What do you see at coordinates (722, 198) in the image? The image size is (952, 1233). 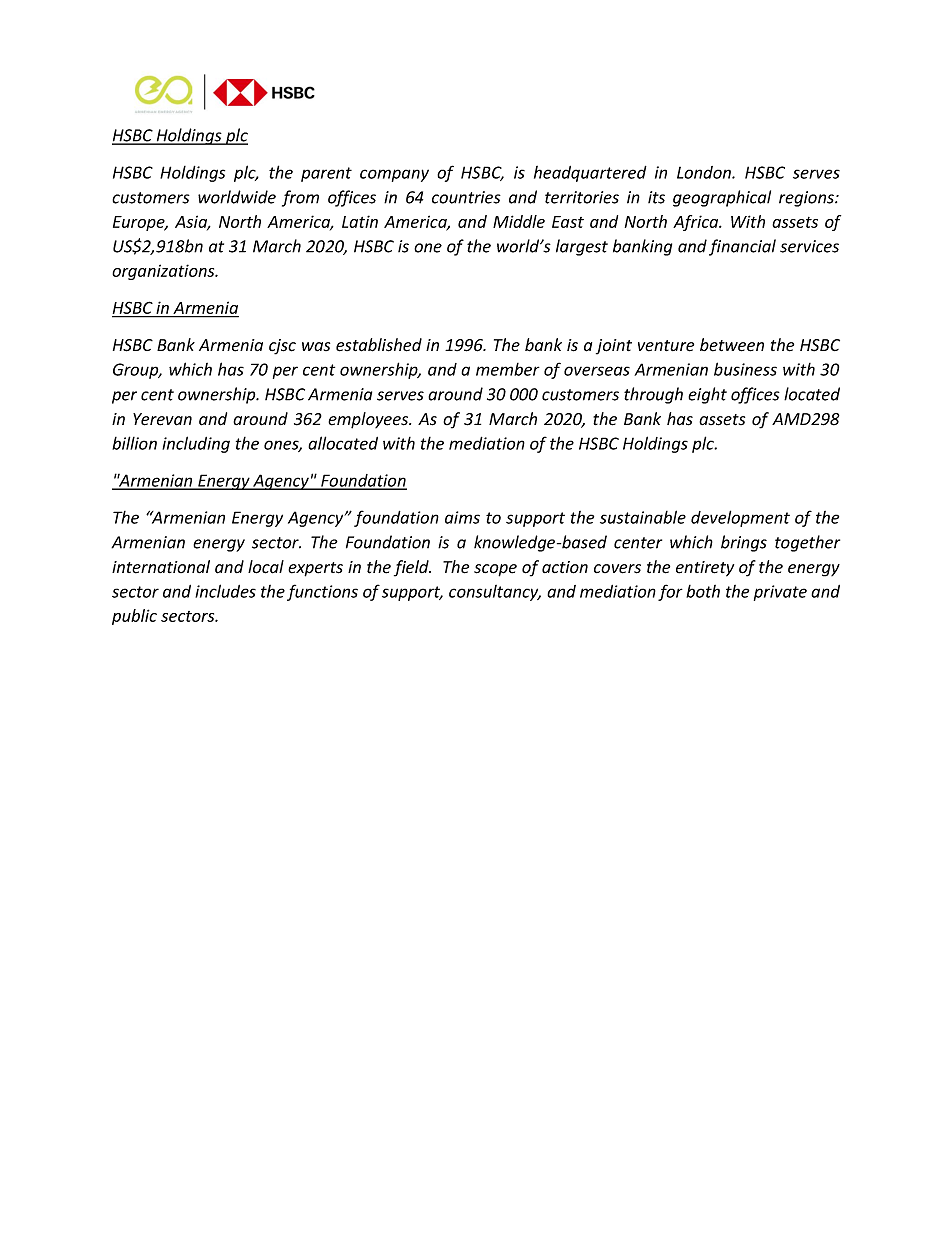 I see `geographical` at bounding box center [722, 198].
